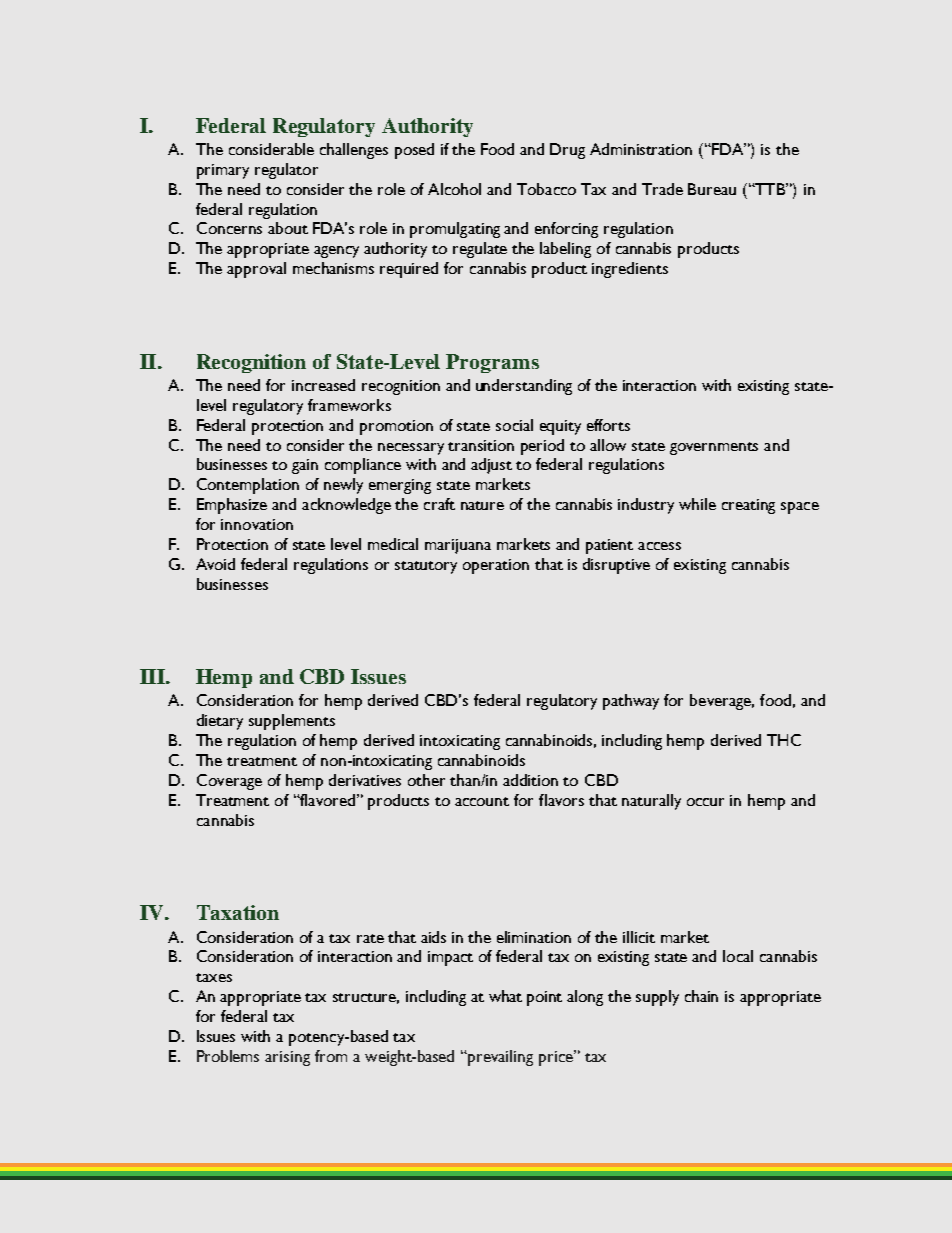  Describe the element at coordinates (712, 189) in the page. I see `Bureau` at that location.
